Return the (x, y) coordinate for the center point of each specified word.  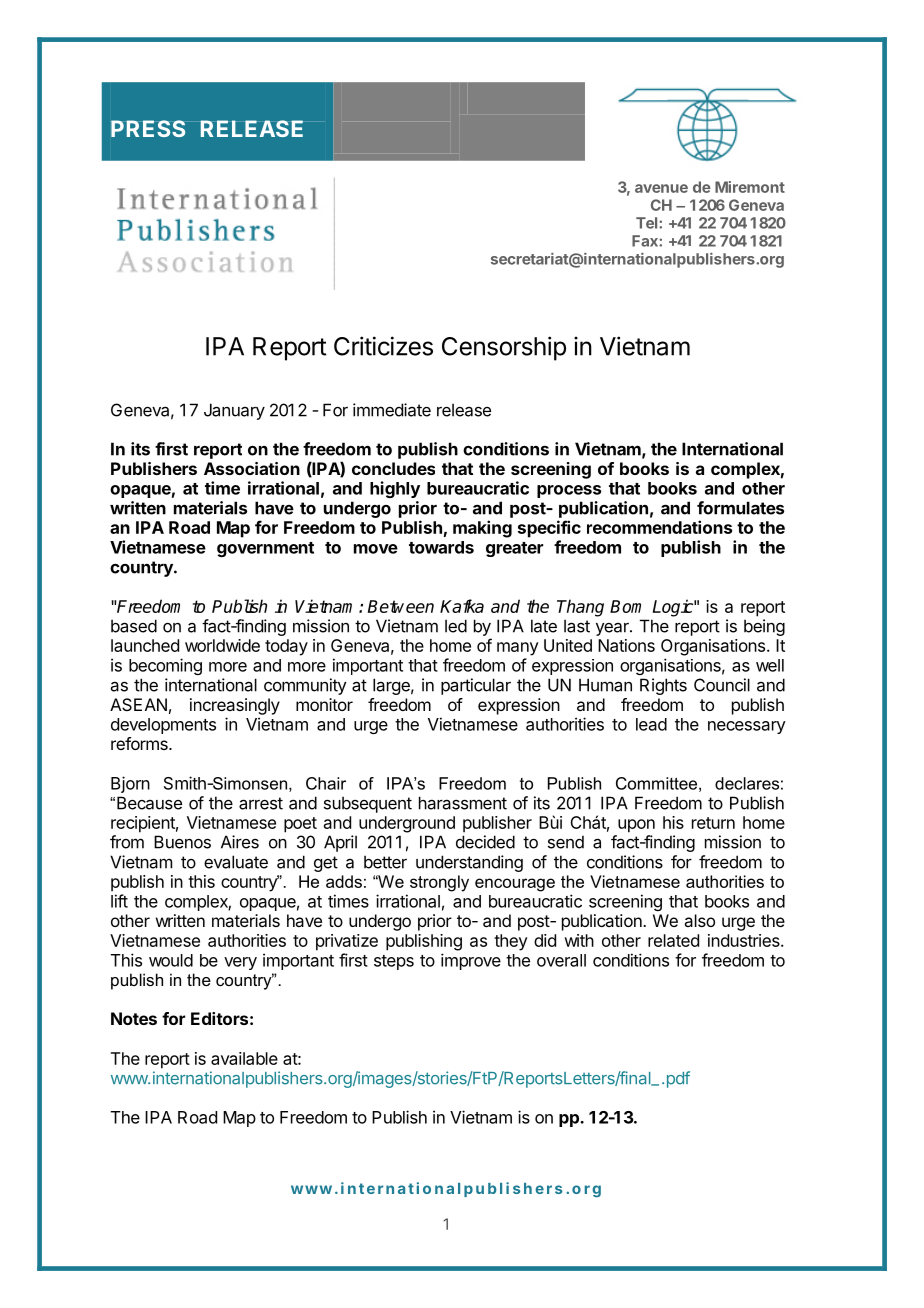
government (265, 549)
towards (441, 547)
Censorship (504, 348)
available (244, 1058)
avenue (661, 188)
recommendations (659, 527)
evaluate (236, 862)
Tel (648, 223)
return (713, 823)
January (234, 411)
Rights (663, 686)
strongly (439, 883)
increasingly (235, 706)
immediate (392, 410)
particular (476, 686)
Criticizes (383, 346)
